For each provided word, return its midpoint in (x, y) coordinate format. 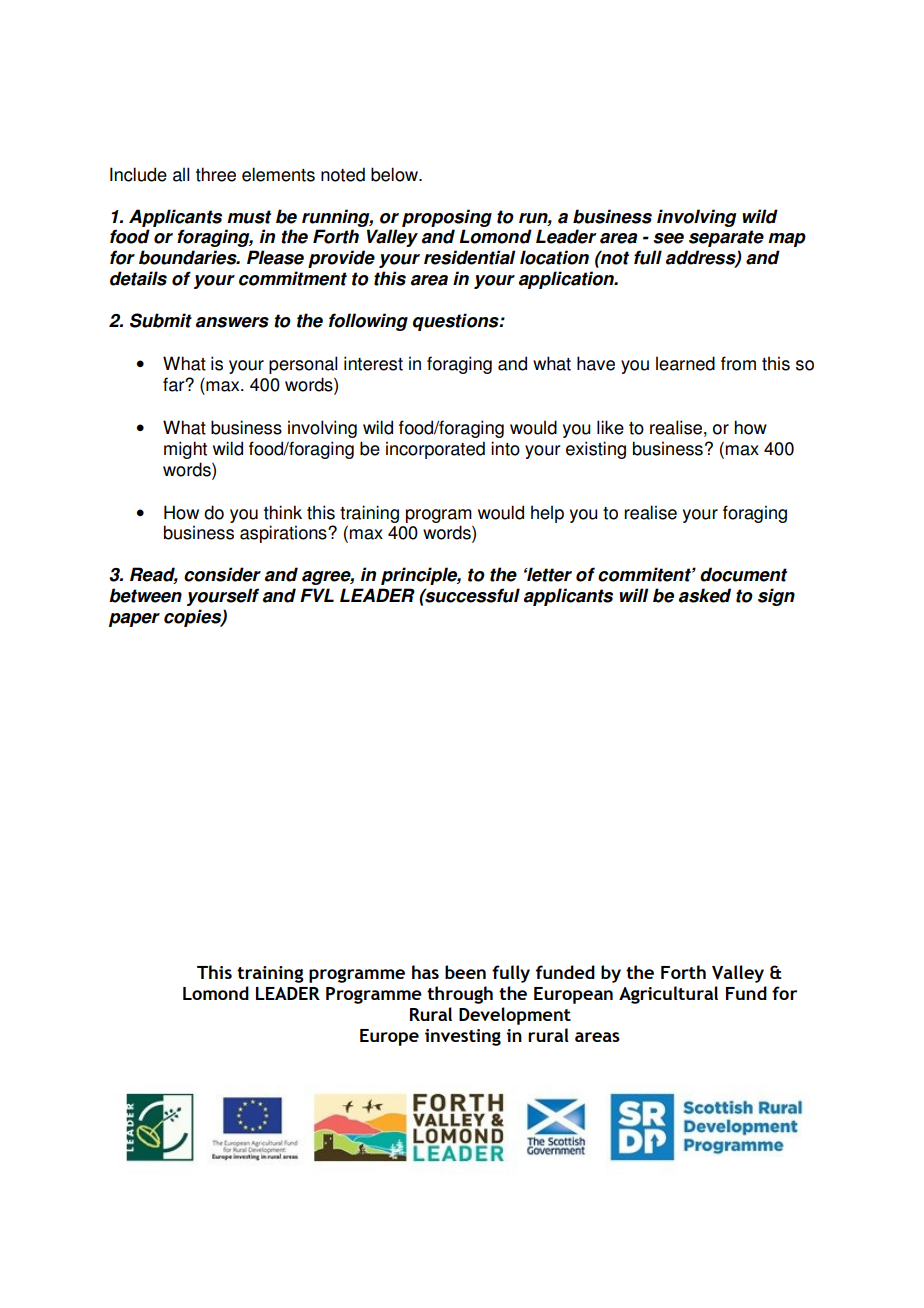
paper (134, 620)
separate (726, 238)
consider (222, 574)
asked (705, 595)
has (425, 972)
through (460, 995)
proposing (447, 218)
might (185, 450)
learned (685, 363)
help (547, 514)
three (216, 174)
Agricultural (668, 995)
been (465, 972)
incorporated (435, 450)
